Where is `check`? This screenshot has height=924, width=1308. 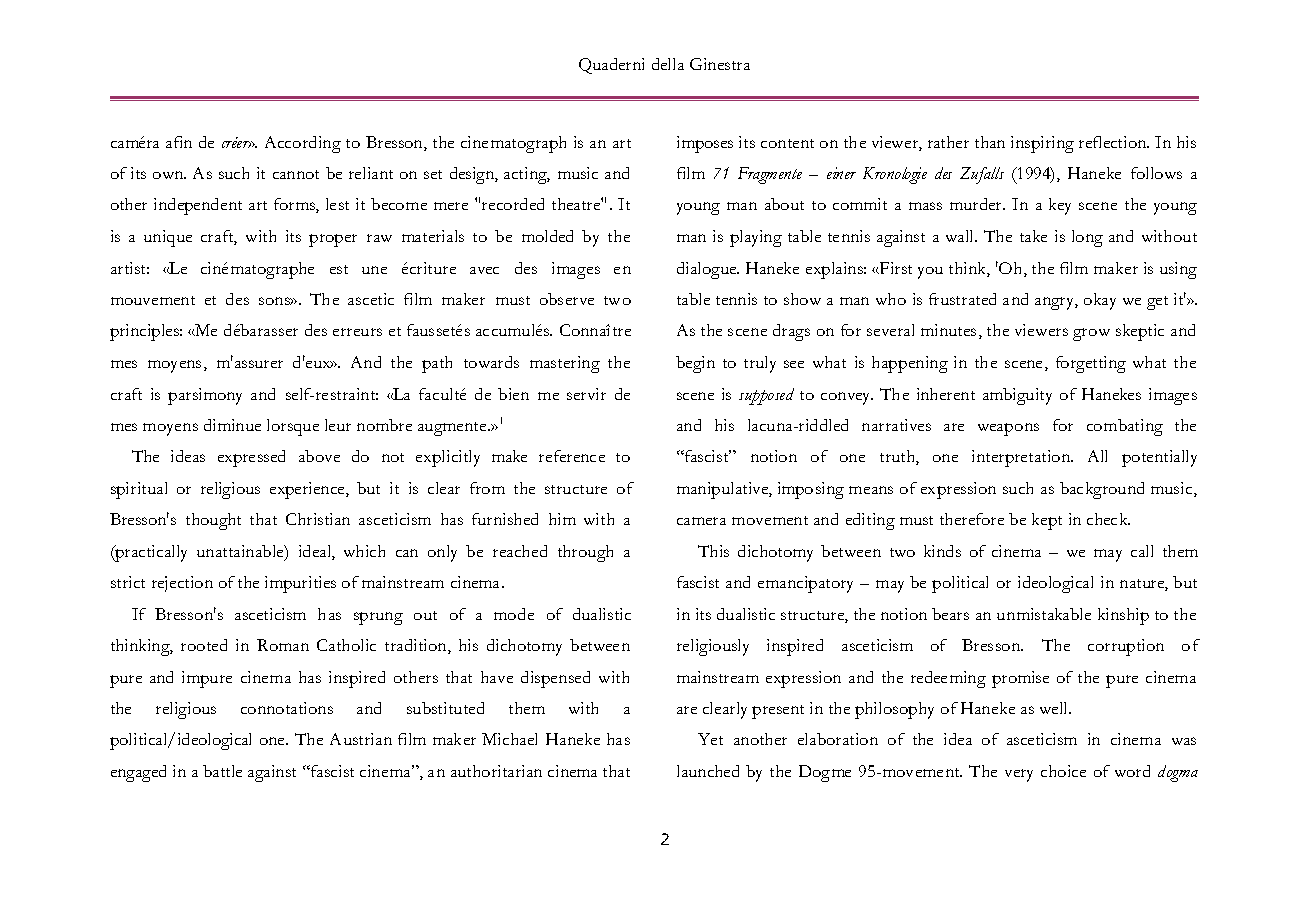 check is located at coordinates (1108, 519).
